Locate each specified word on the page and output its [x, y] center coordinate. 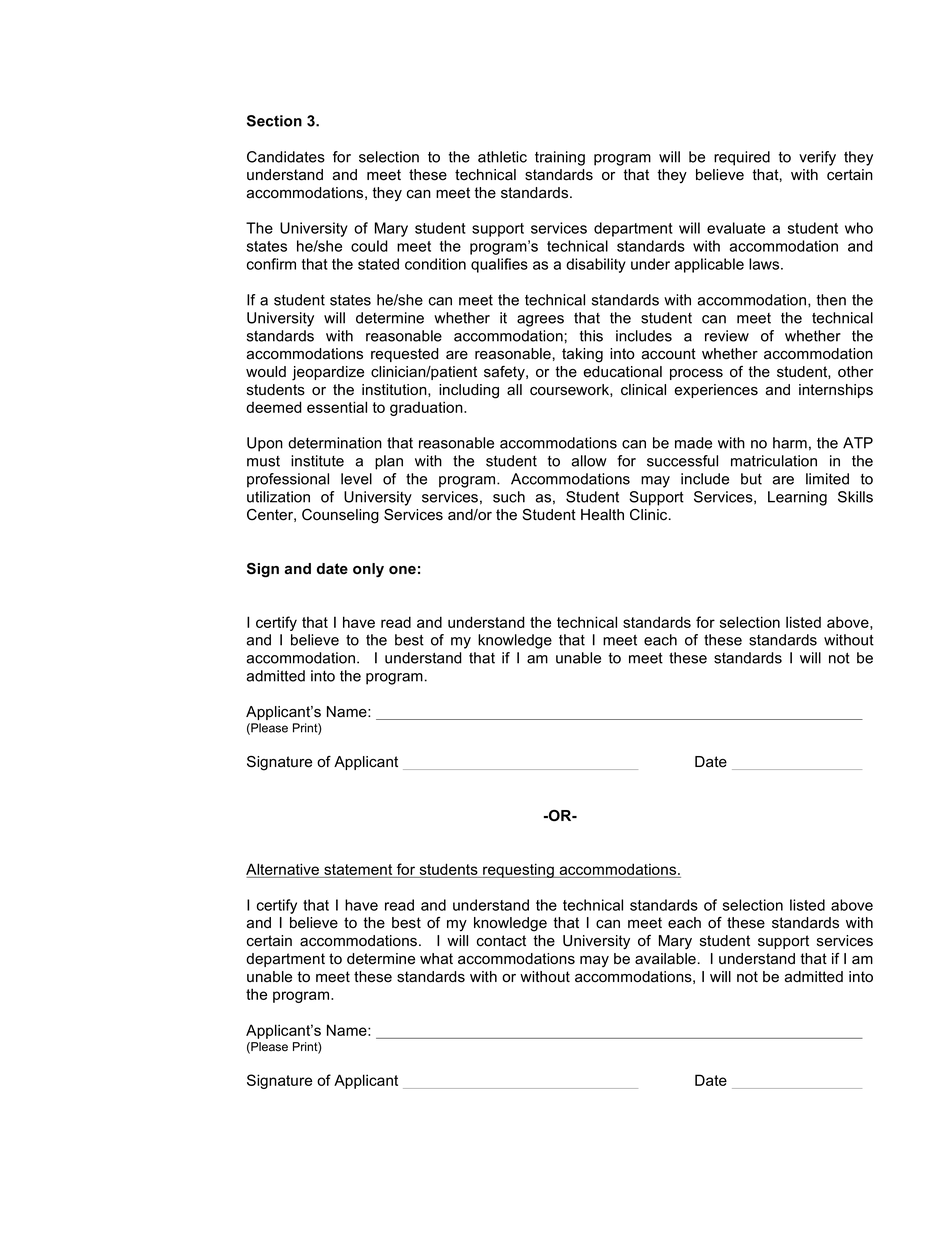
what [436, 959]
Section [274, 121]
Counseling [340, 516]
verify [817, 158]
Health [602, 515]
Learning [797, 498]
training [560, 158]
